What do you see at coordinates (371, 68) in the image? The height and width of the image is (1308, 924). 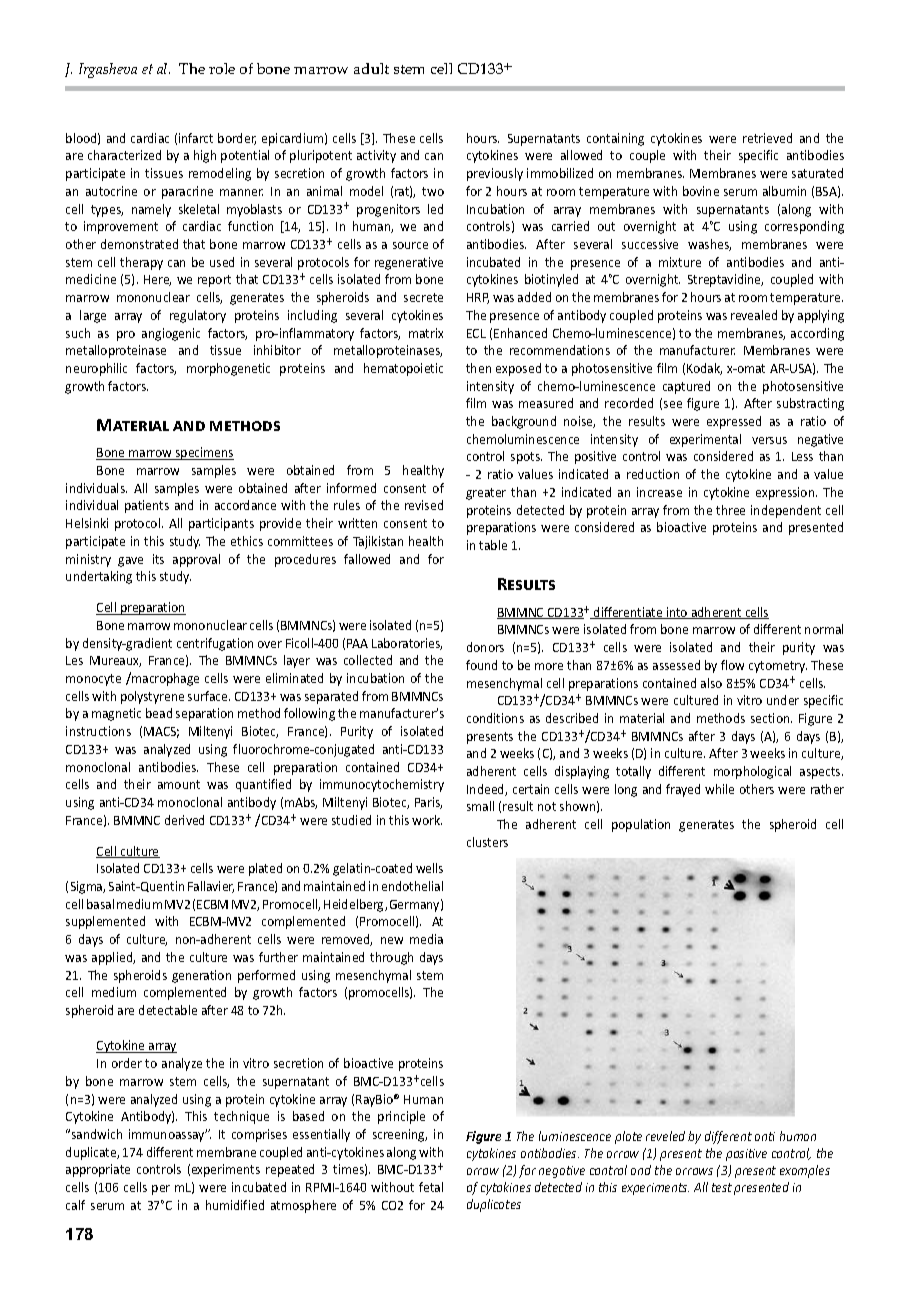 I see `adult` at bounding box center [371, 68].
